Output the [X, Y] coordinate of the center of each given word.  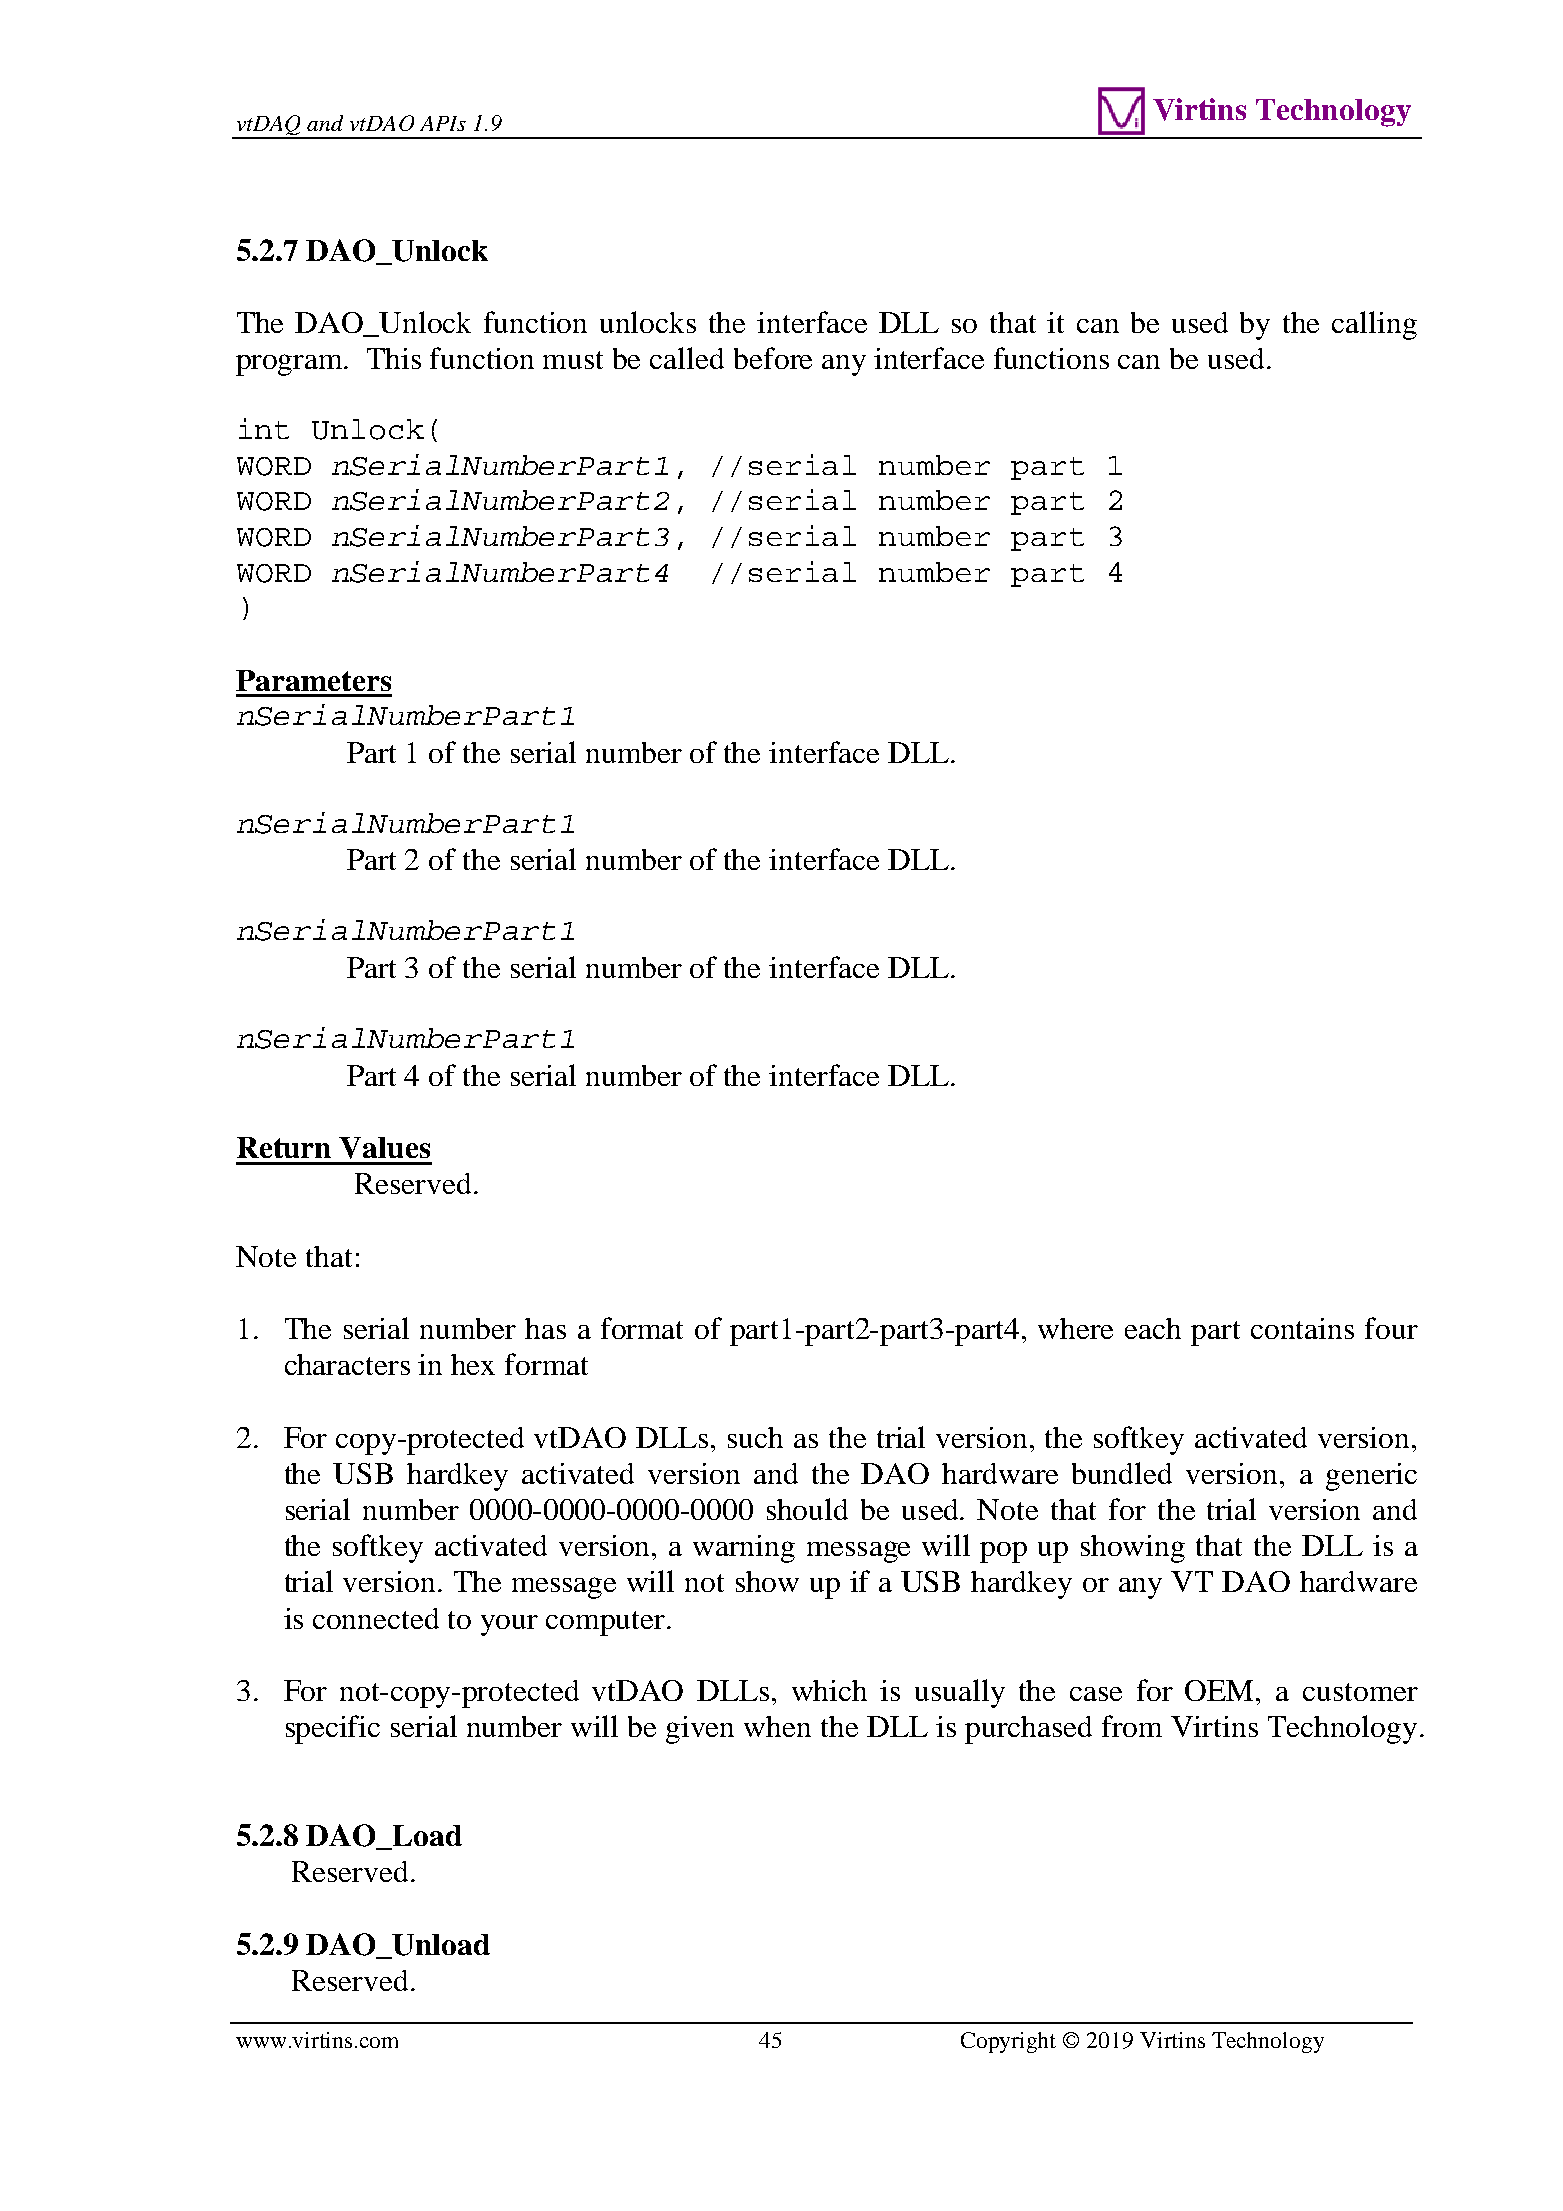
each [1153, 1328]
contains [1302, 1328]
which [829, 1690]
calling [1374, 325]
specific [333, 1729]
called [687, 358]
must [573, 360]
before [773, 358]
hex [473, 1364]
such [755, 1437]
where [1075, 1328]
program [291, 365]
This [394, 358]
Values [384, 1148]
